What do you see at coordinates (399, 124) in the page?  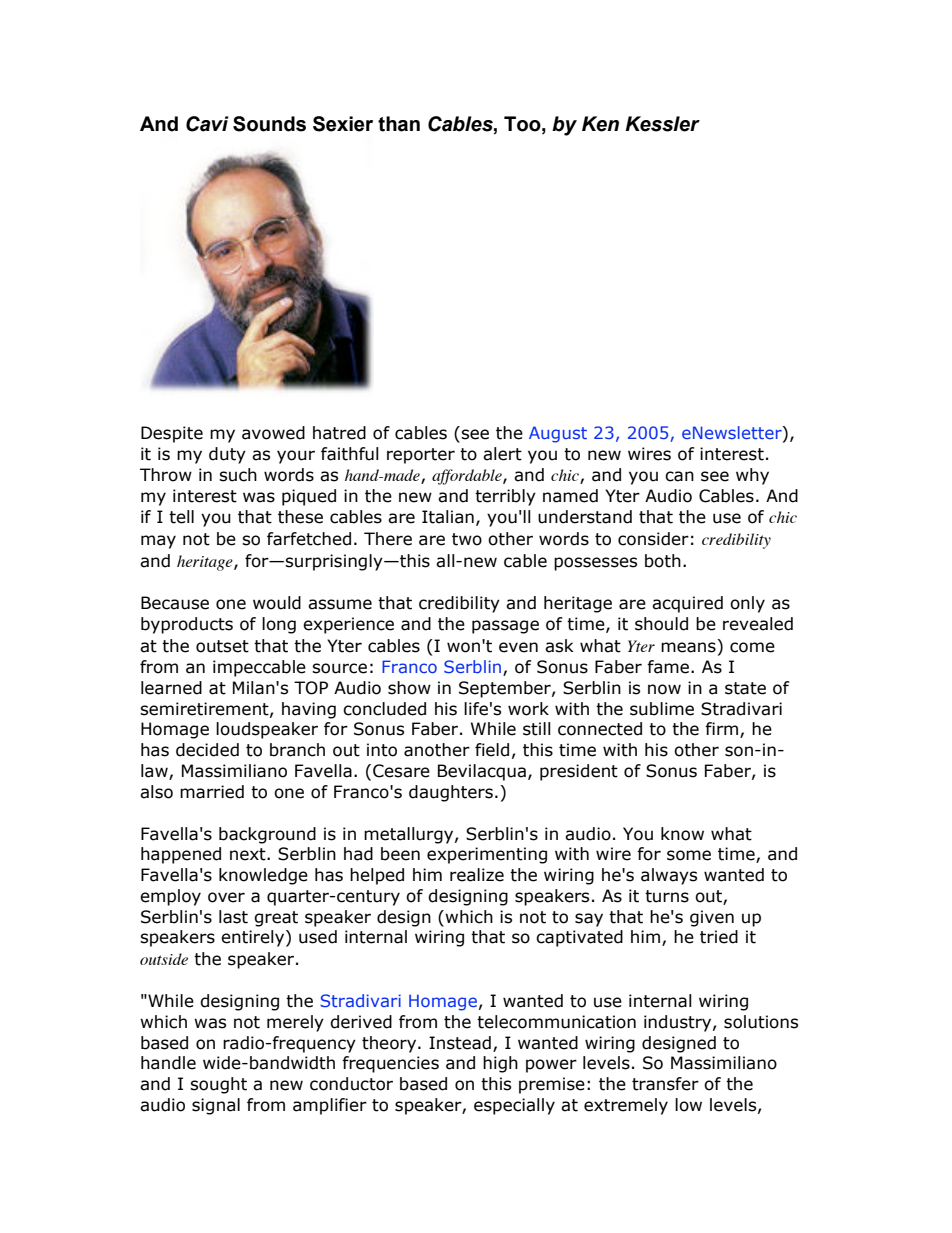 I see `than` at bounding box center [399, 124].
